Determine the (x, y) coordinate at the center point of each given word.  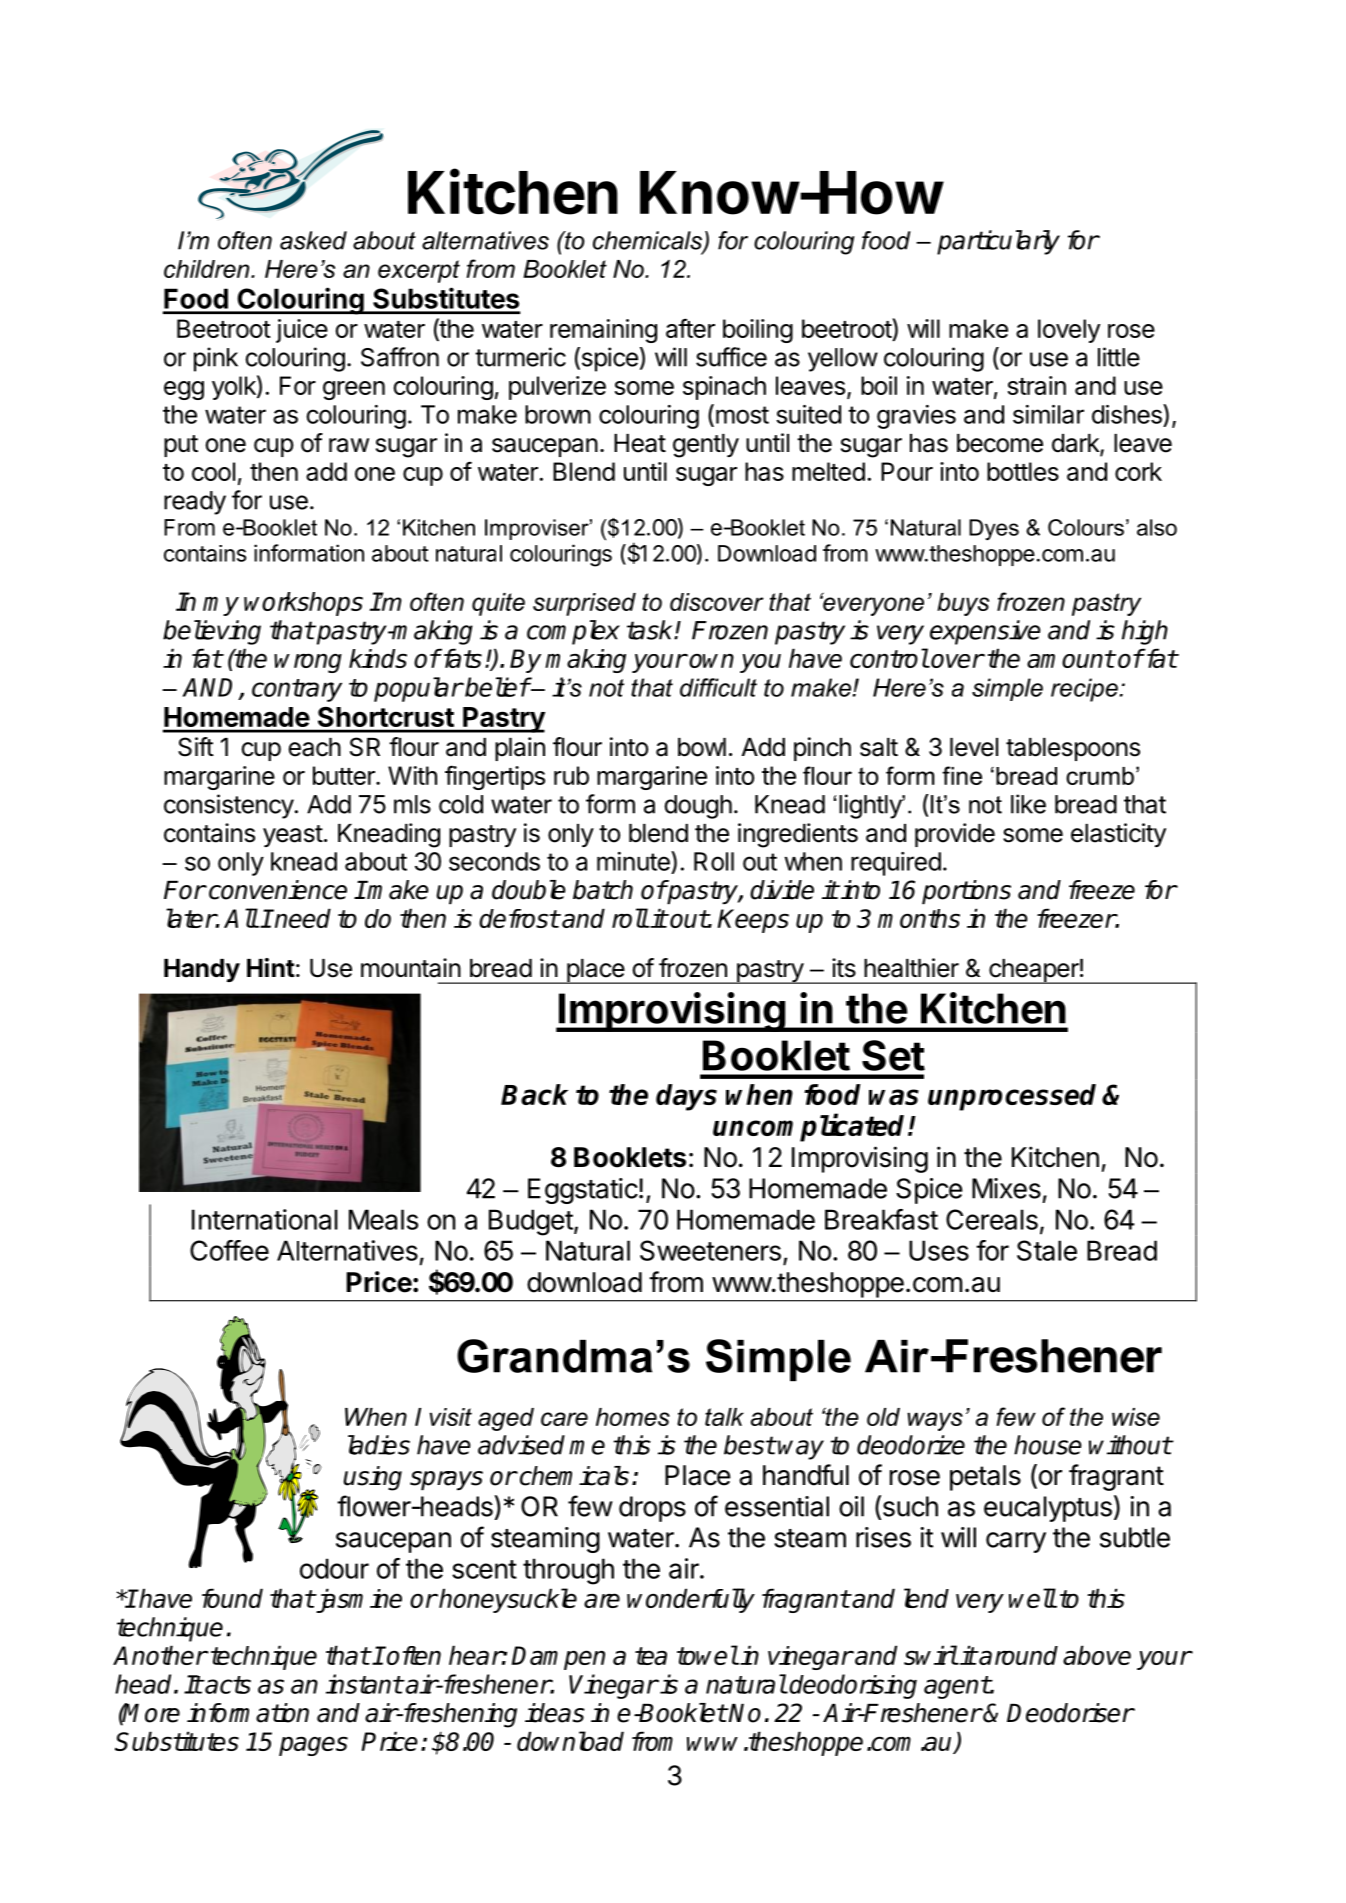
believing (212, 632)
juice (302, 331)
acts (227, 1685)
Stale (1047, 1250)
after (690, 328)
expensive (985, 632)
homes (633, 1417)
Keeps (753, 921)
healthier (911, 968)
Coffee (229, 1250)
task (651, 630)
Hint (271, 967)
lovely (1069, 331)
